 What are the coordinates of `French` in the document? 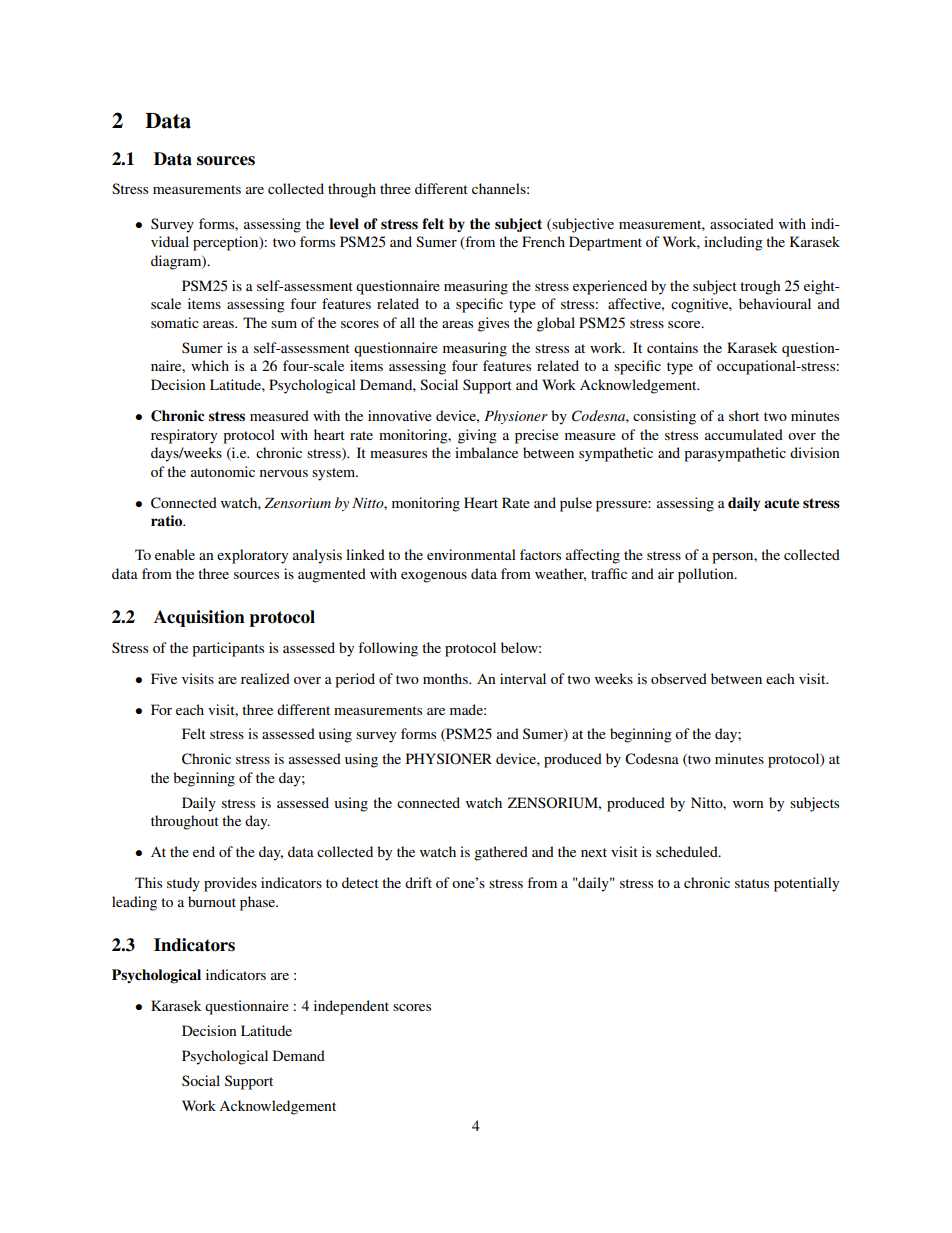 It's located at (543, 241).
